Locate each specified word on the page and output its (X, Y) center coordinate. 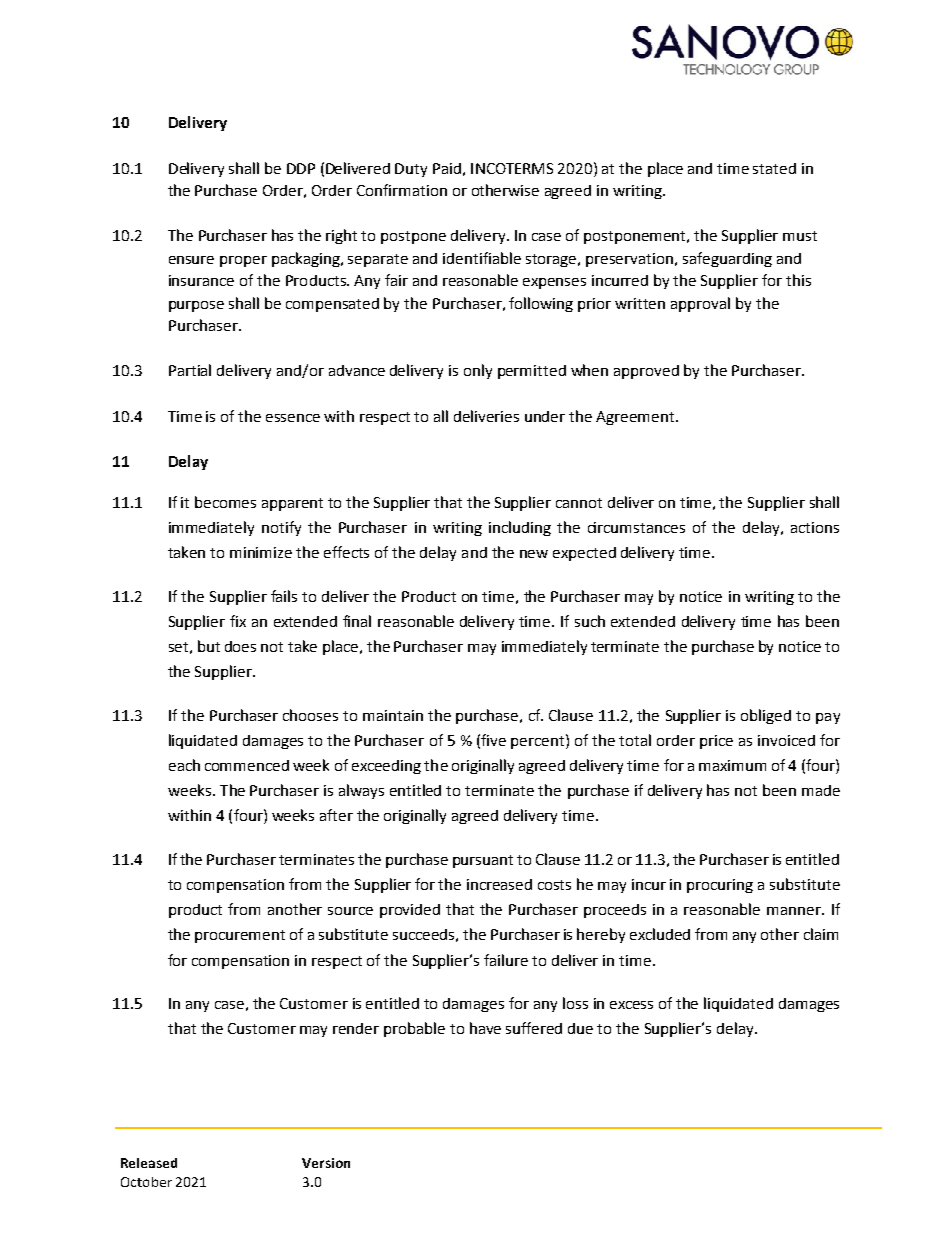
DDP (301, 168)
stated (774, 168)
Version (326, 1163)
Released (149, 1163)
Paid (447, 168)
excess (631, 1005)
